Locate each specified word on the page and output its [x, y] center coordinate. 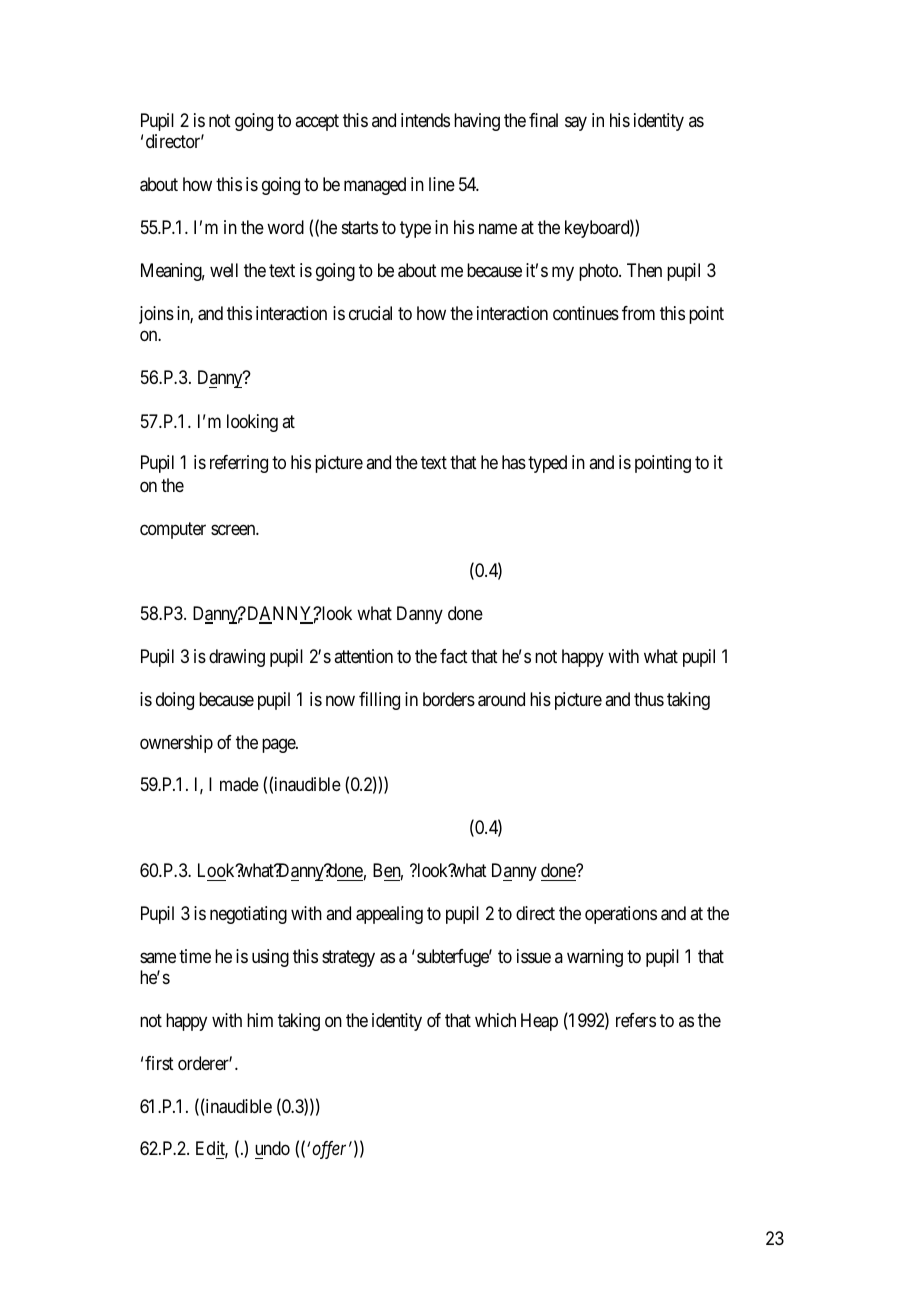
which [495, 1020]
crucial [370, 313]
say [576, 124]
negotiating [248, 915]
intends [425, 120]
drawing [237, 658]
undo [272, 1148]
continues [586, 313]
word [285, 227]
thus [649, 699]
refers [636, 1020]
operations [621, 915]
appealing [389, 915]
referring [239, 464]
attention [363, 656]
